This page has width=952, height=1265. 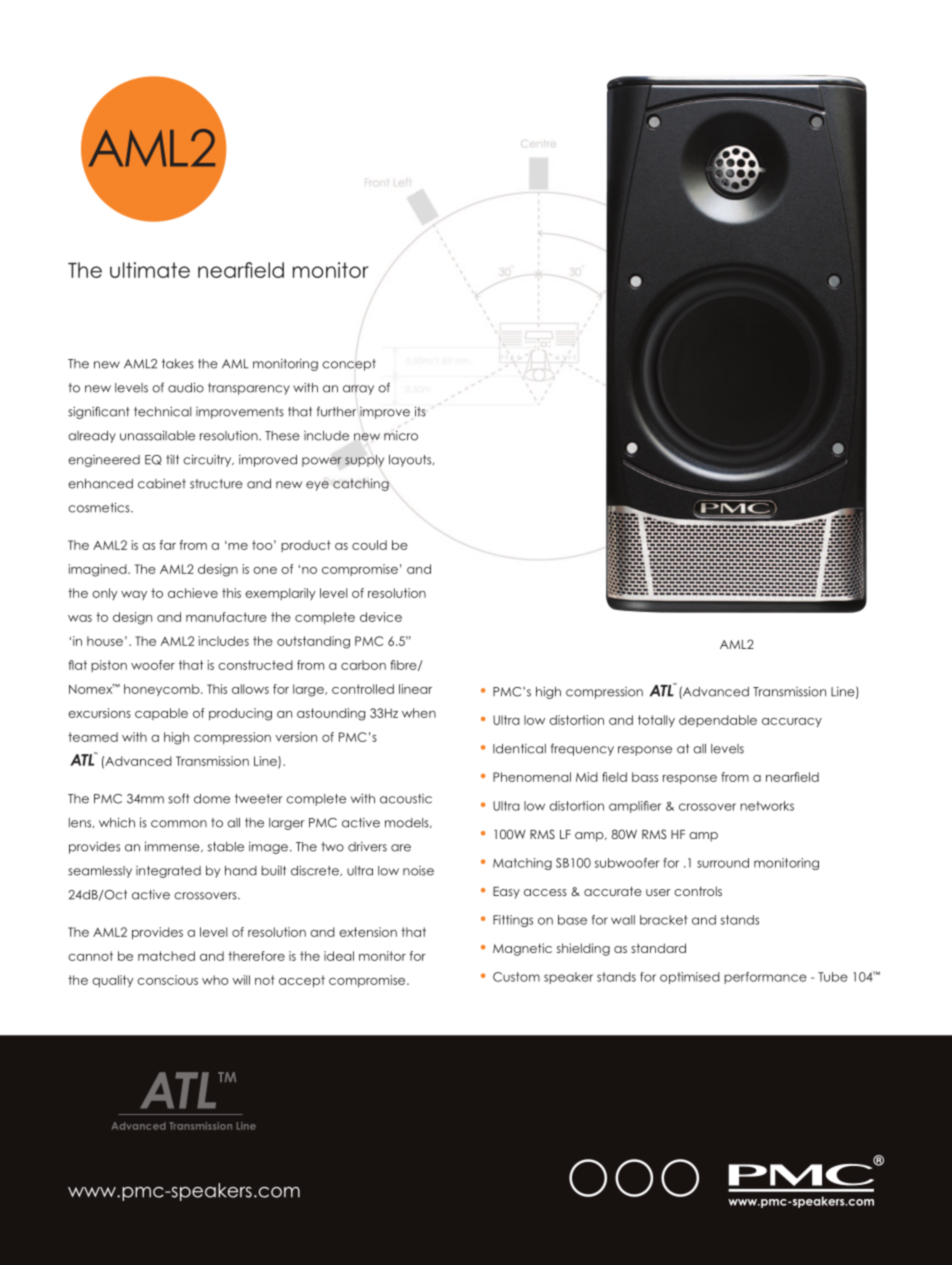 What do you see at coordinates (406, 799) in the page?
I see `acoustic` at bounding box center [406, 799].
